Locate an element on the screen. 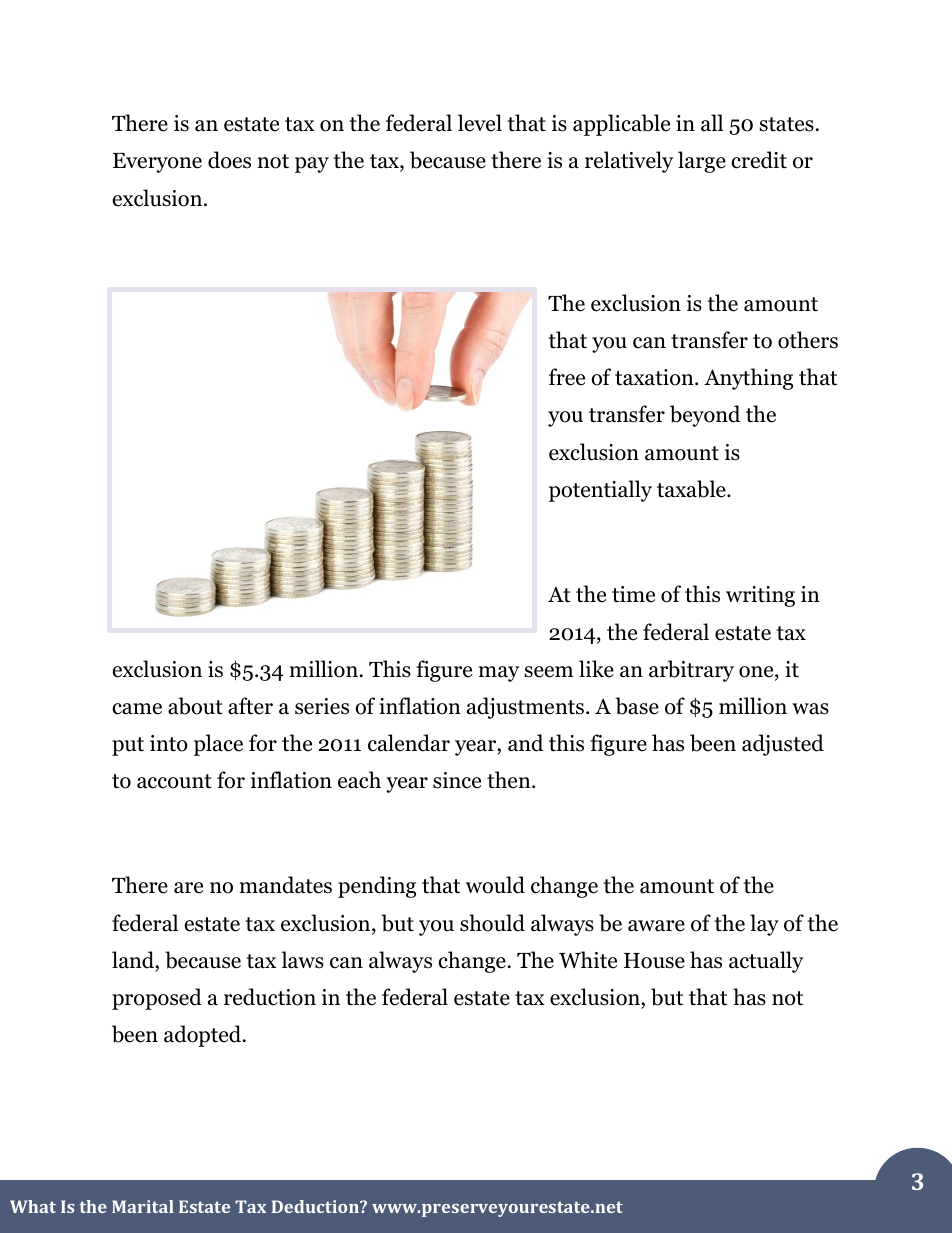 The image size is (952, 1233). actually is located at coordinates (766, 962).
